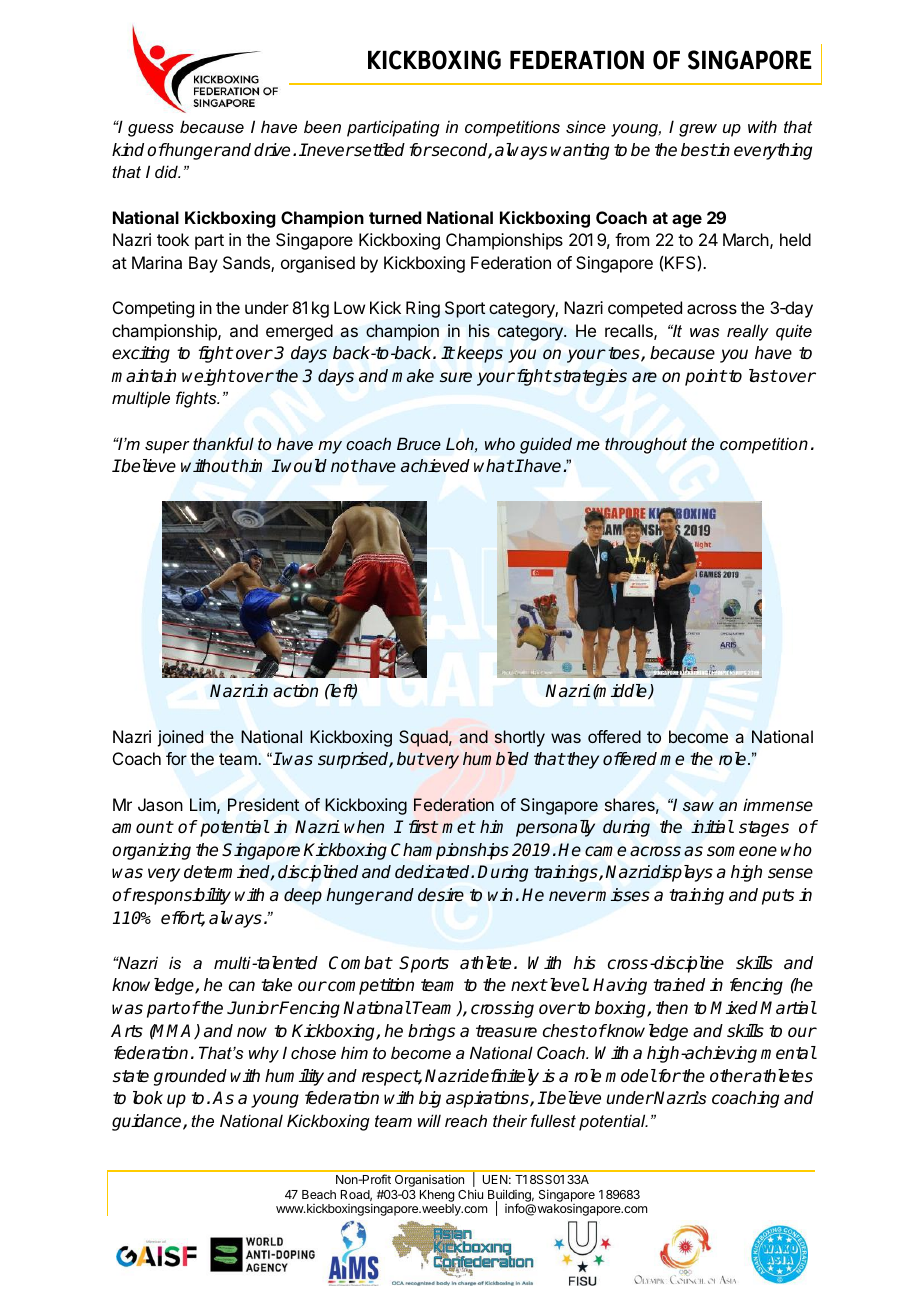  Describe the element at coordinates (148, 1122) in the document. I see `guidance` at that location.
